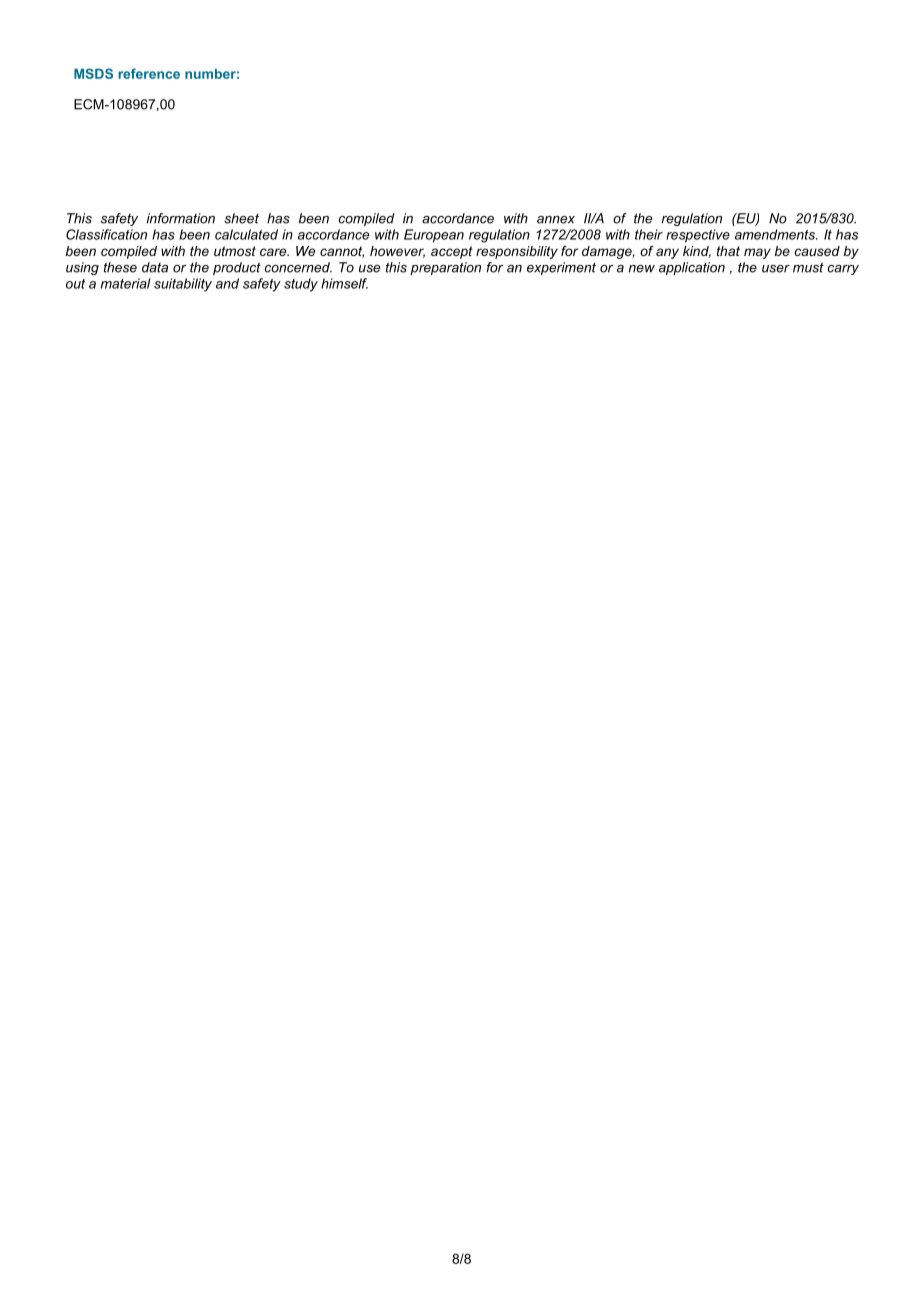 This screenshot has width=924, height=1308. I want to click on information, so click(181, 218).
